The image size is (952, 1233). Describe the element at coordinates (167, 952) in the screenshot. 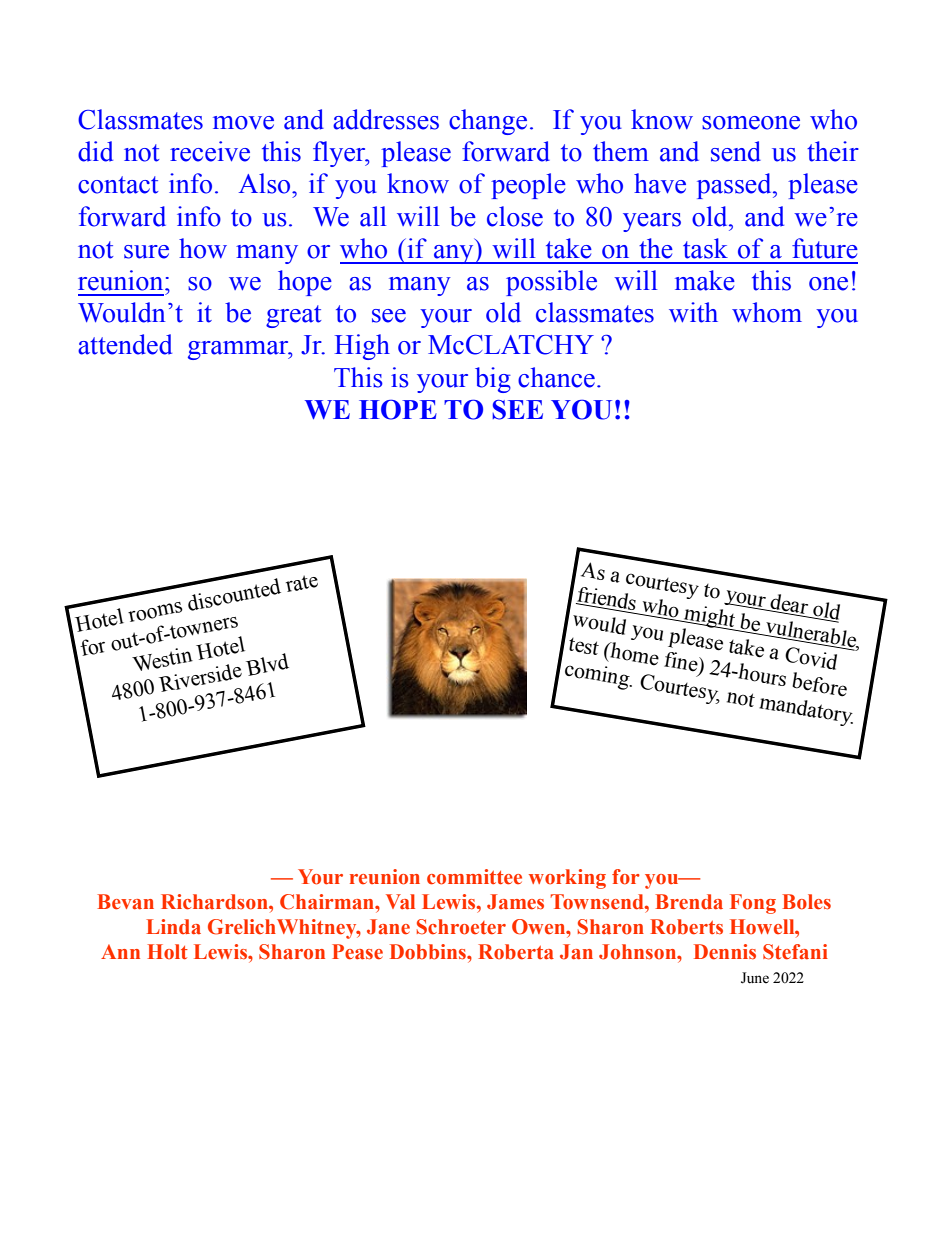

I see `Holt` at that location.
